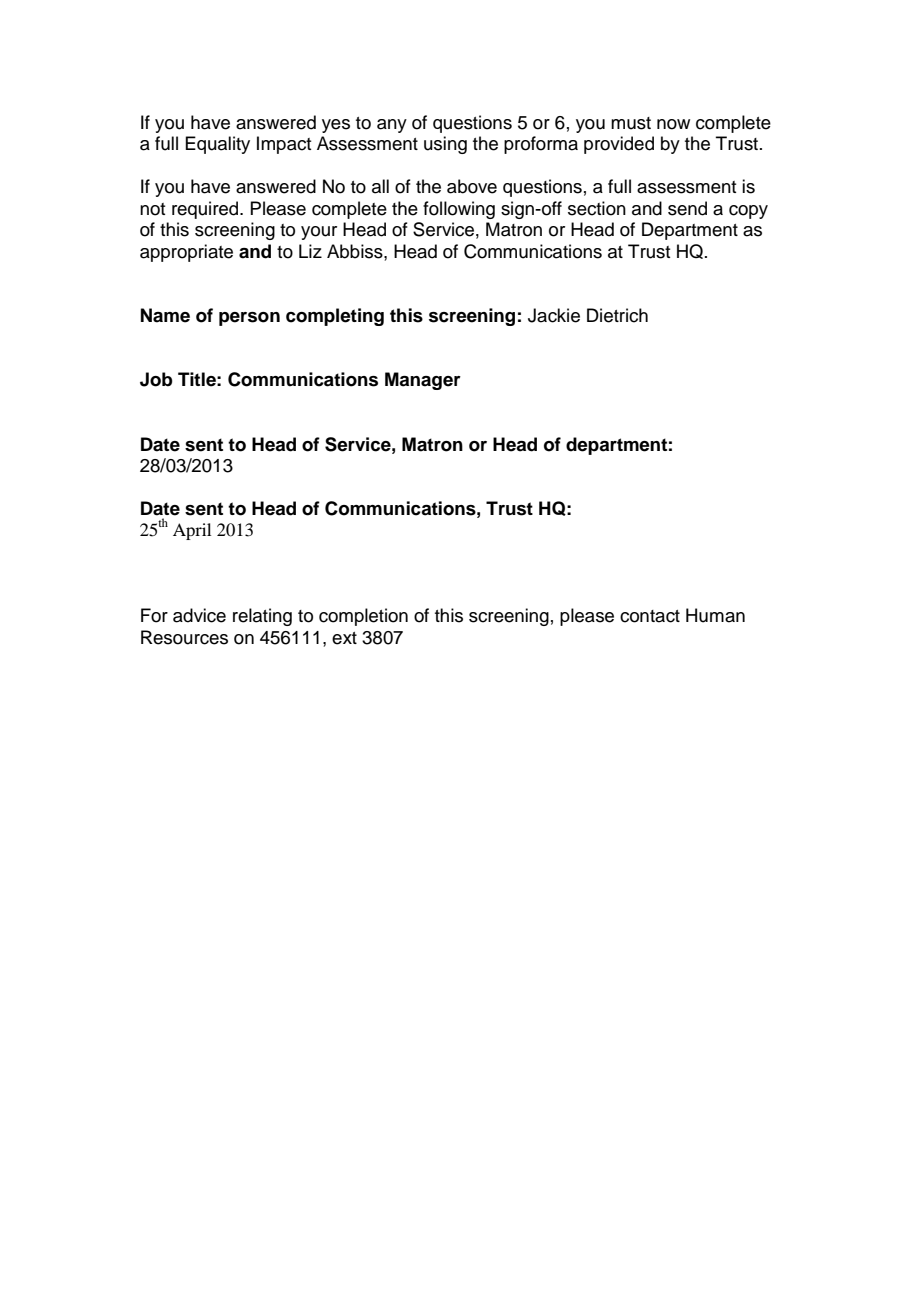 Image resolution: width=924 pixels, height=1308 pixels. What do you see at coordinates (687, 208) in the image?
I see `send` at bounding box center [687, 208].
